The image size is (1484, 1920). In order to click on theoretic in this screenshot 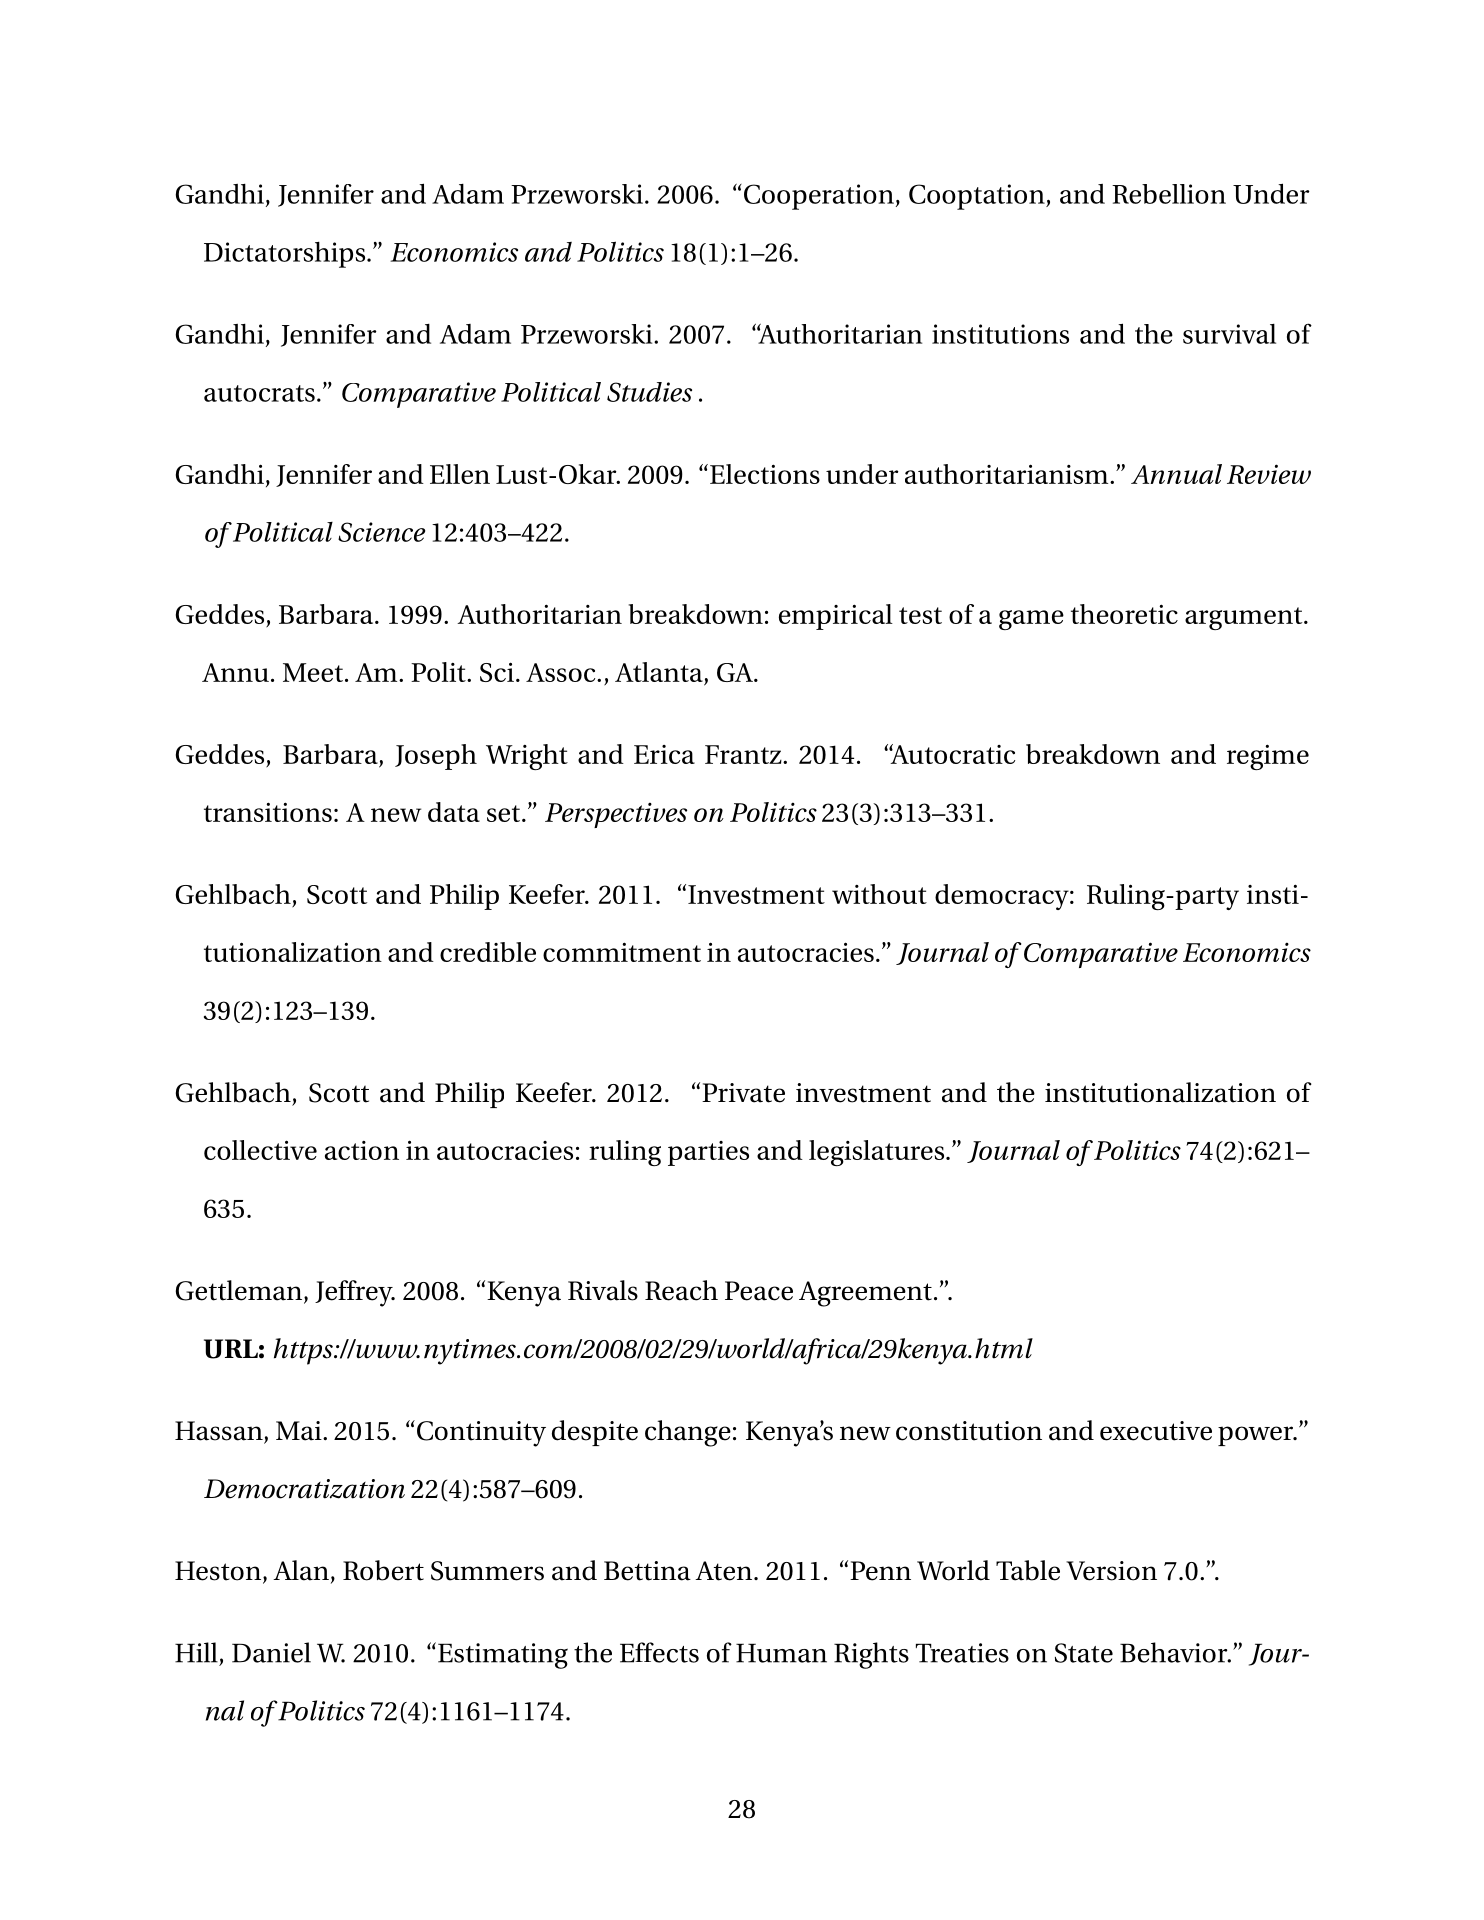, I will do `click(1124, 614)`.
